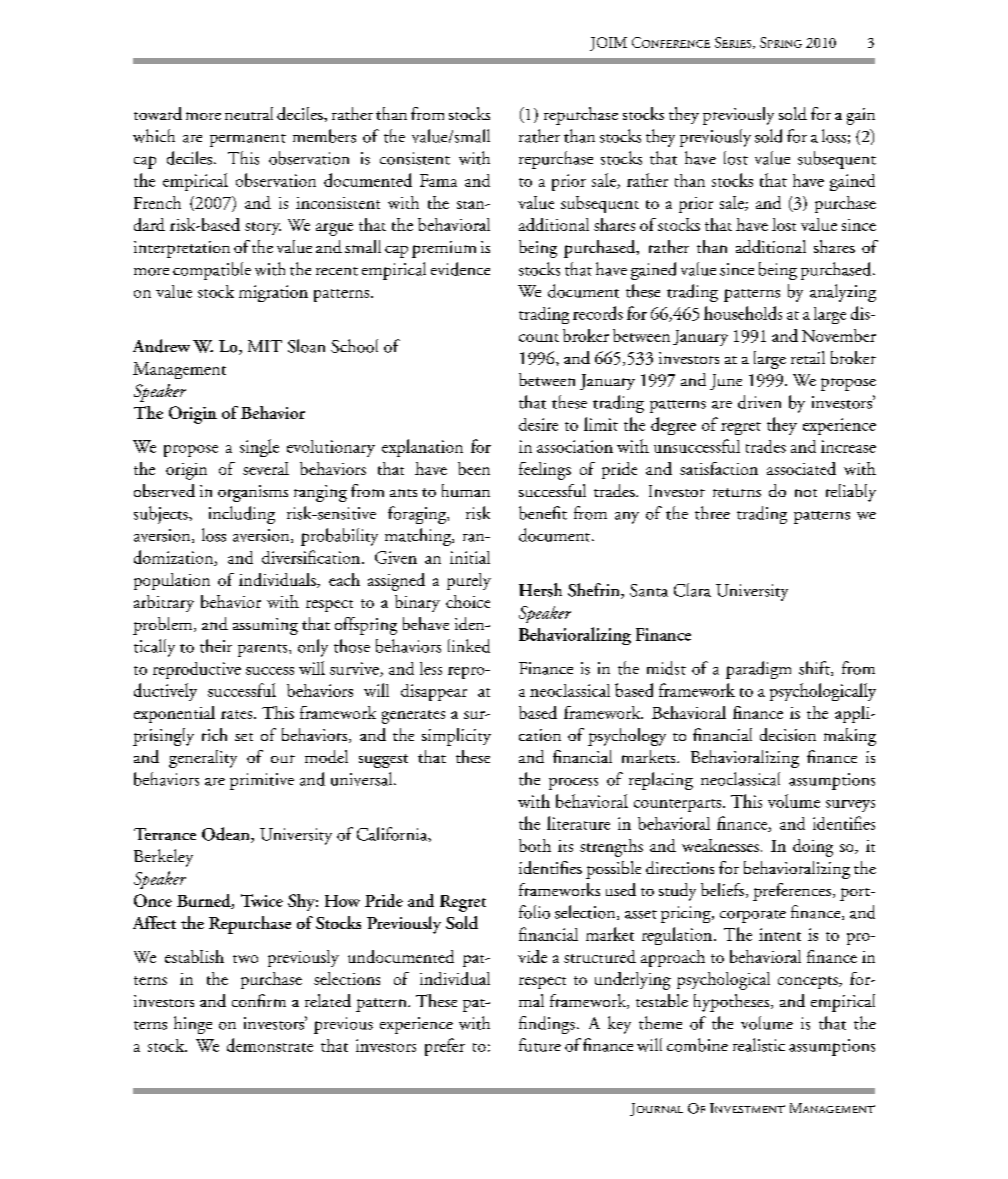 This screenshot has width=1008, height=1179. Describe the element at coordinates (469, 581) in the screenshot. I see `purely` at that location.
